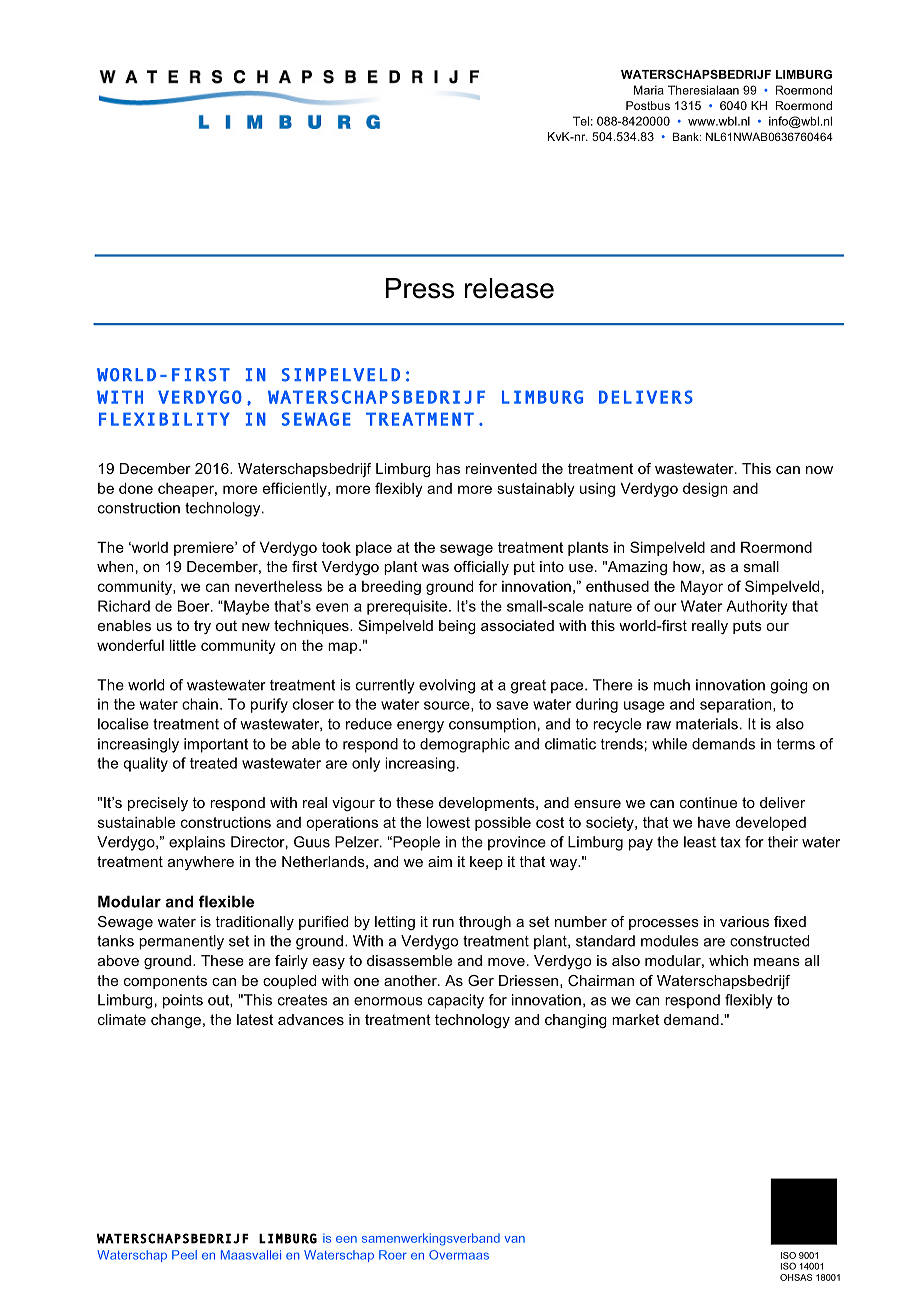 This page has width=924, height=1308. I want to click on een, so click(346, 1239).
